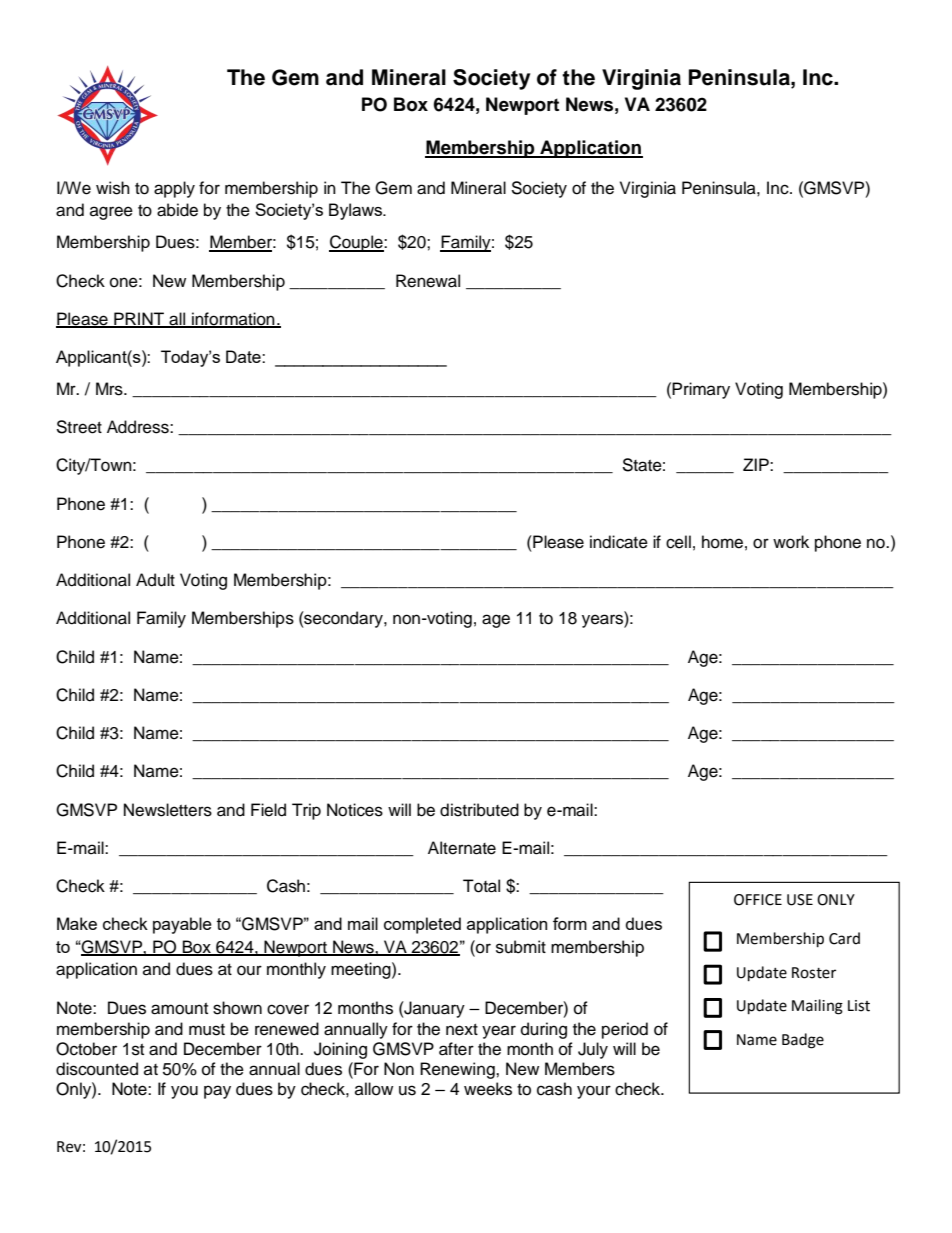  Describe the element at coordinates (207, 1030) in the screenshot. I see `must` at that location.
